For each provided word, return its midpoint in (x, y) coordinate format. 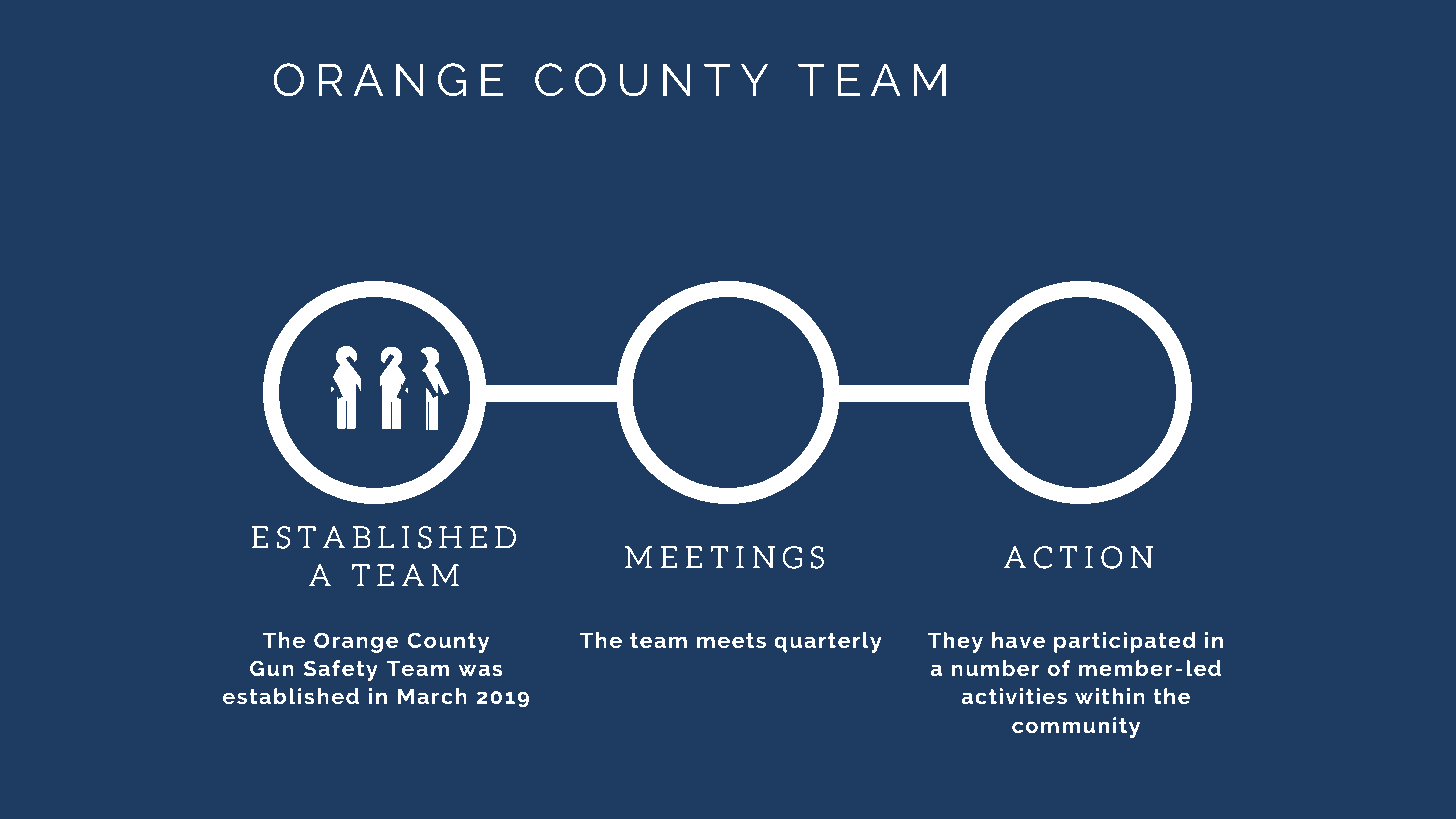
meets (731, 640)
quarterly (828, 642)
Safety (341, 670)
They (955, 642)
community (1076, 727)
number (995, 668)
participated (1125, 642)
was (480, 670)
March (432, 696)
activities (1014, 696)
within (1110, 696)
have (1018, 640)
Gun (272, 668)
